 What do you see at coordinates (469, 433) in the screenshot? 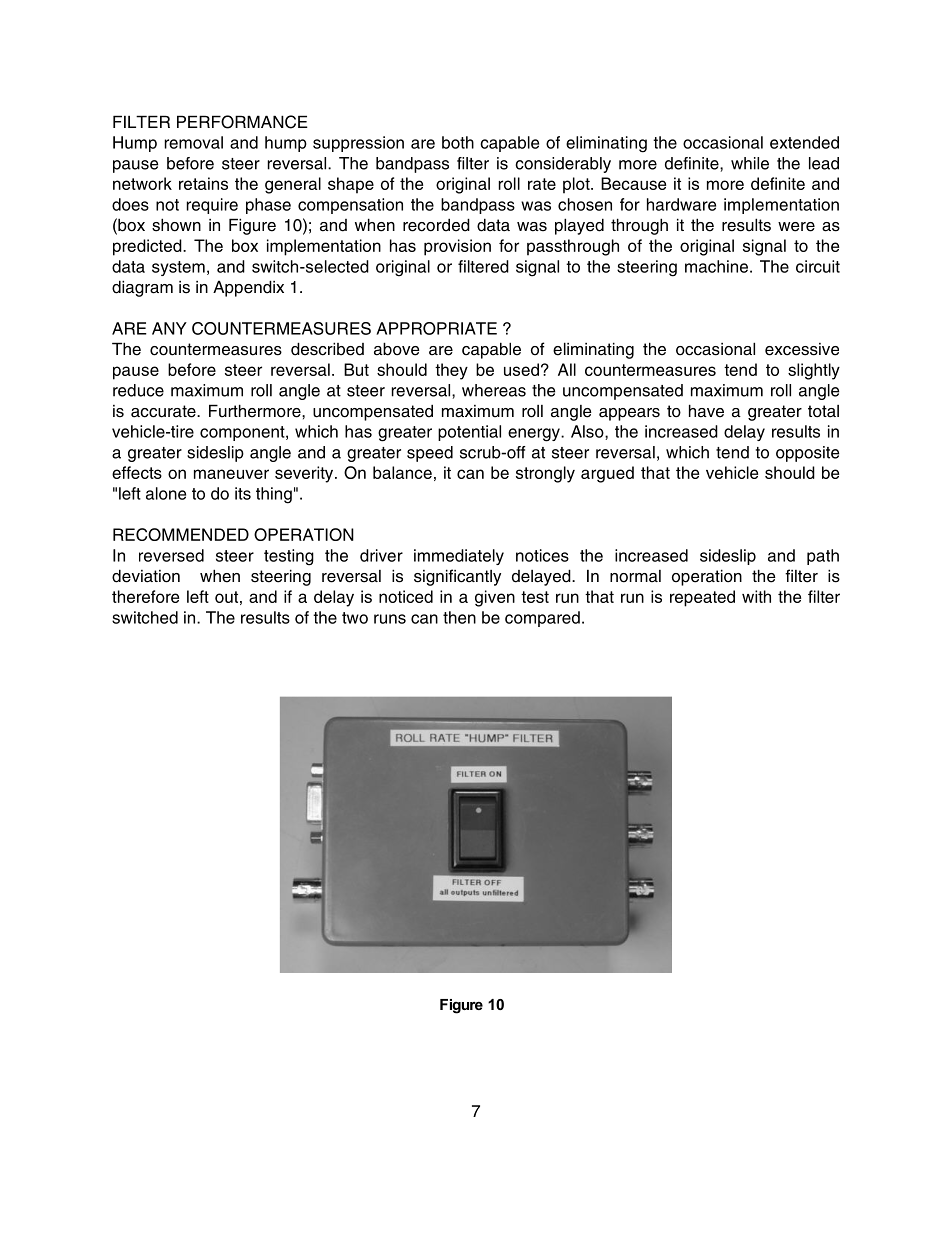
I see `potential` at bounding box center [469, 433].
